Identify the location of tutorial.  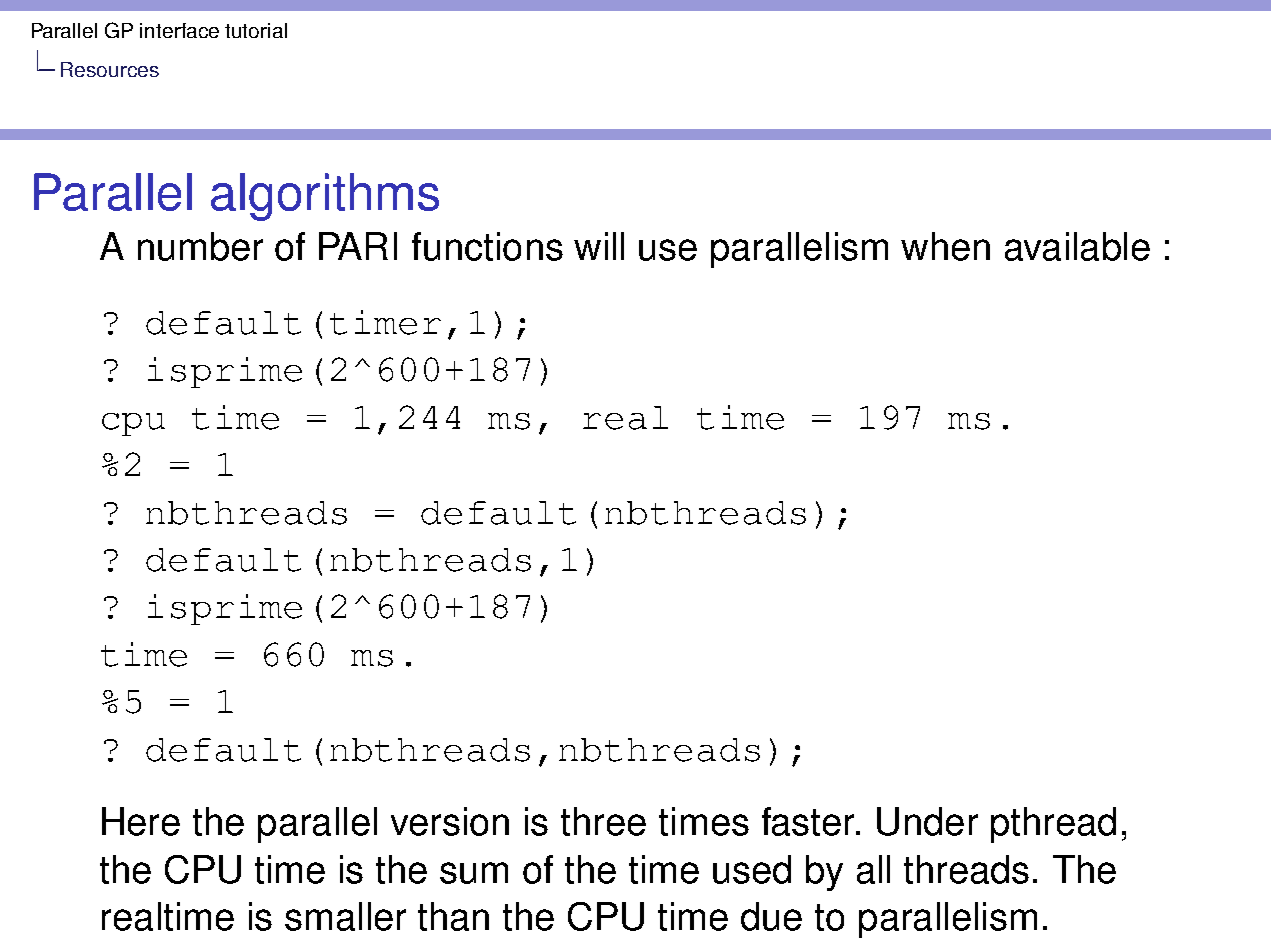
(256, 30).
